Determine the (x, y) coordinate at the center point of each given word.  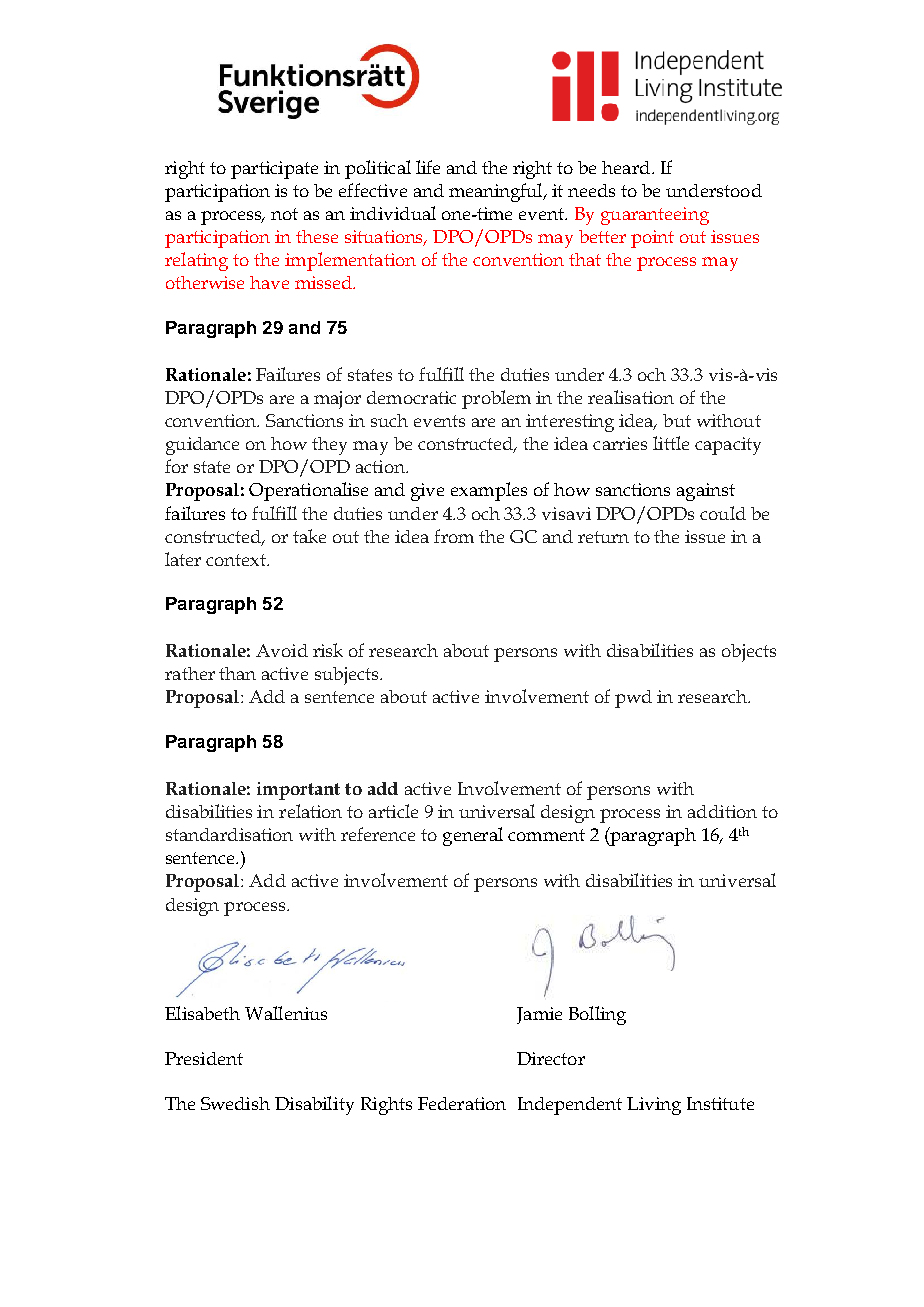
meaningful (497, 192)
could (723, 513)
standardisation (229, 834)
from (454, 536)
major (337, 400)
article (393, 811)
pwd (633, 699)
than (237, 673)
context (237, 560)
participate (274, 170)
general (473, 836)
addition (722, 811)
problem (496, 399)
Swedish (235, 1103)
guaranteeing (655, 216)
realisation (631, 397)
